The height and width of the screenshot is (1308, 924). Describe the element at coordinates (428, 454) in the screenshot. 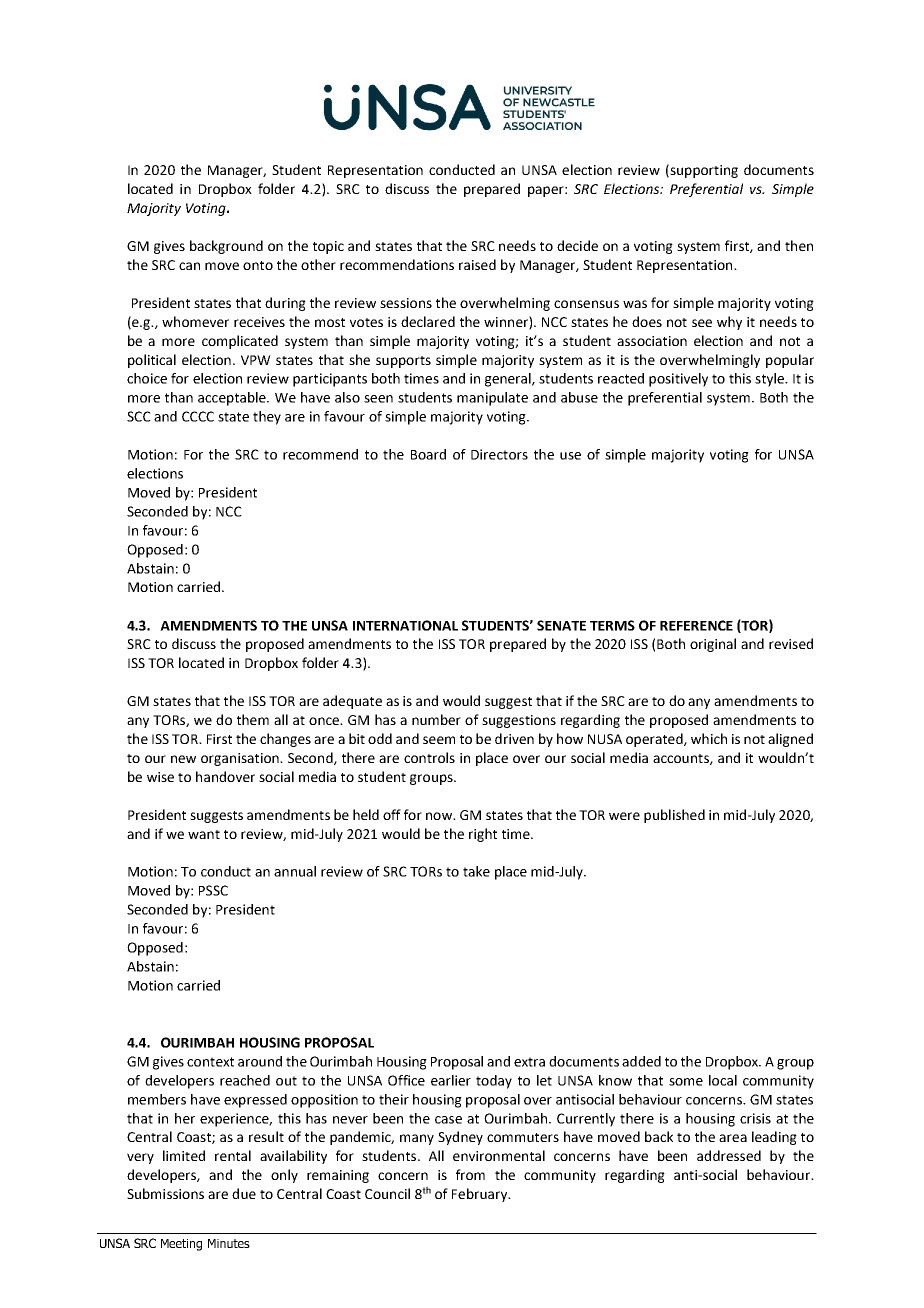

I see `Board` at that location.
